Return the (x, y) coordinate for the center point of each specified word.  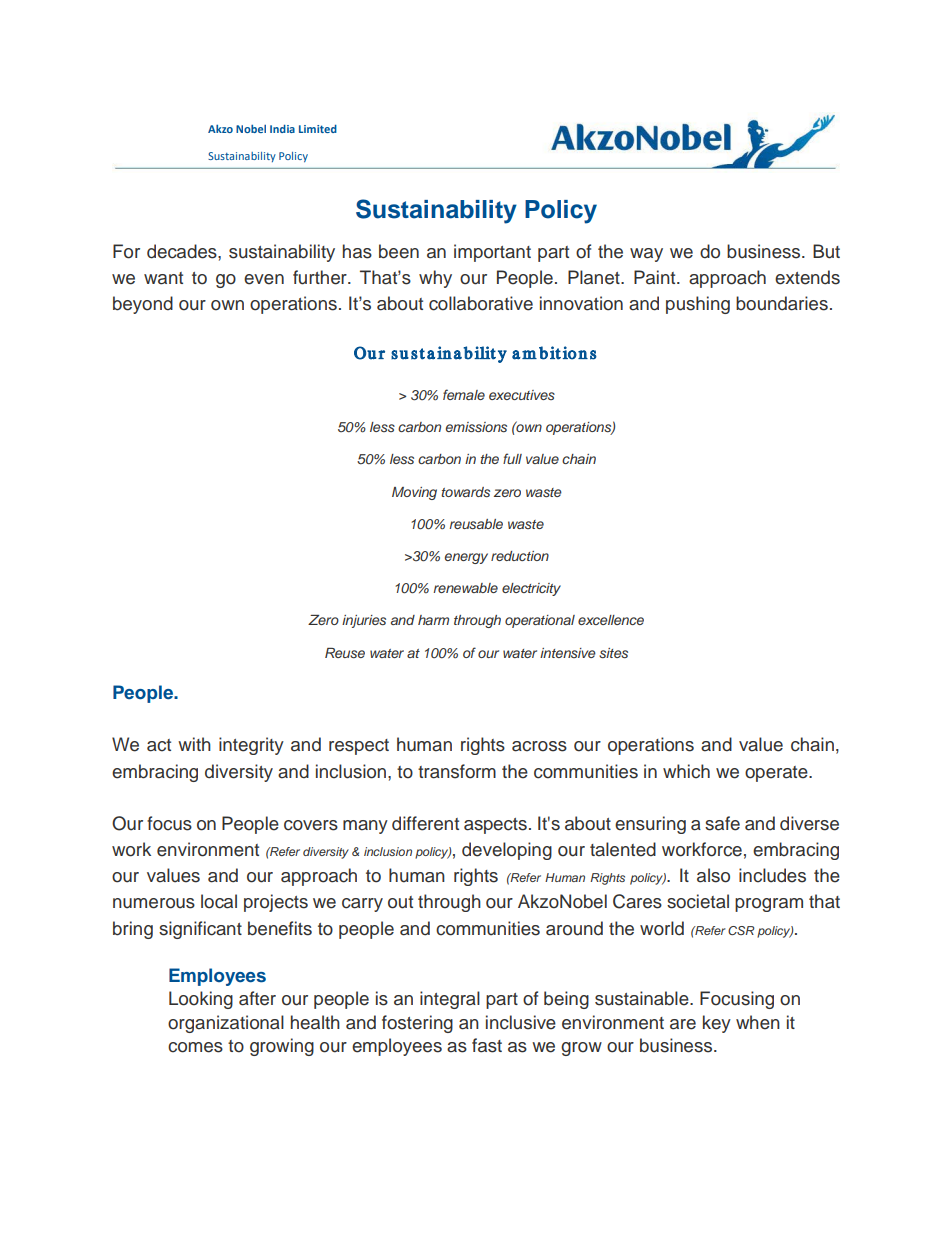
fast (487, 1045)
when (758, 1022)
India (282, 129)
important (492, 253)
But (826, 251)
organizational (226, 1024)
